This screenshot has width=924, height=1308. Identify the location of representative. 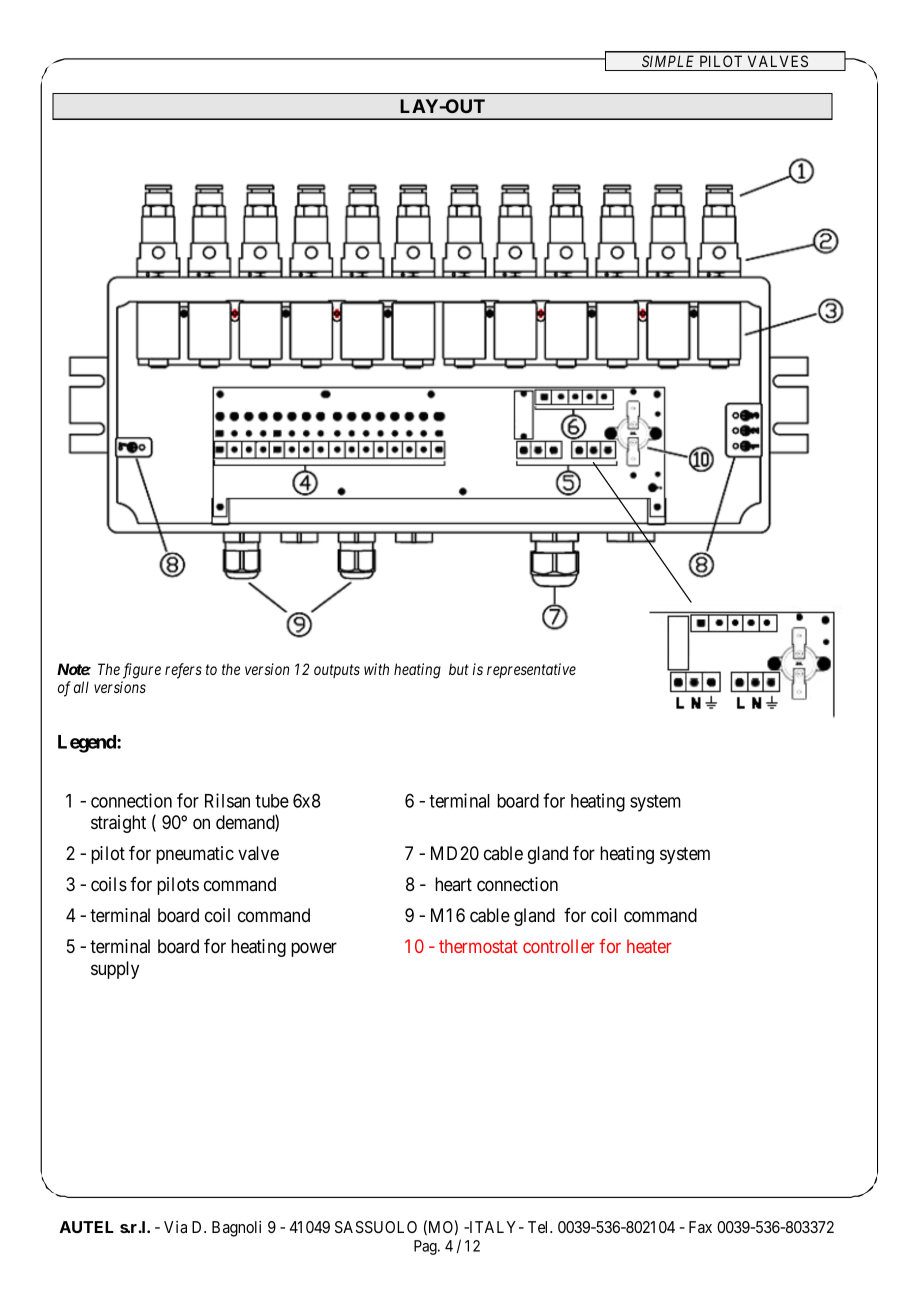
(531, 670).
